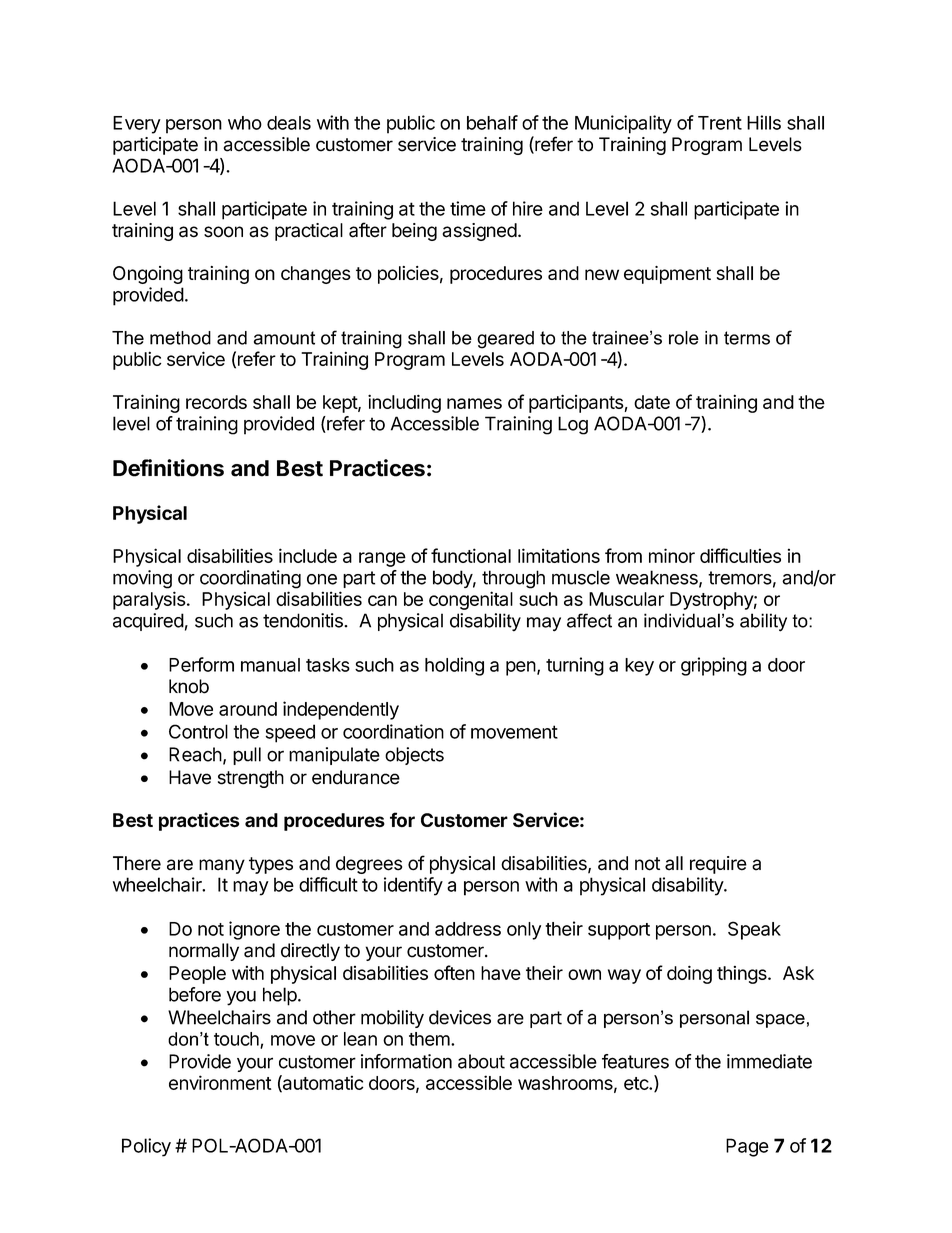 This screenshot has width=952, height=1233. What do you see at coordinates (481, 1061) in the screenshot?
I see `about` at bounding box center [481, 1061].
